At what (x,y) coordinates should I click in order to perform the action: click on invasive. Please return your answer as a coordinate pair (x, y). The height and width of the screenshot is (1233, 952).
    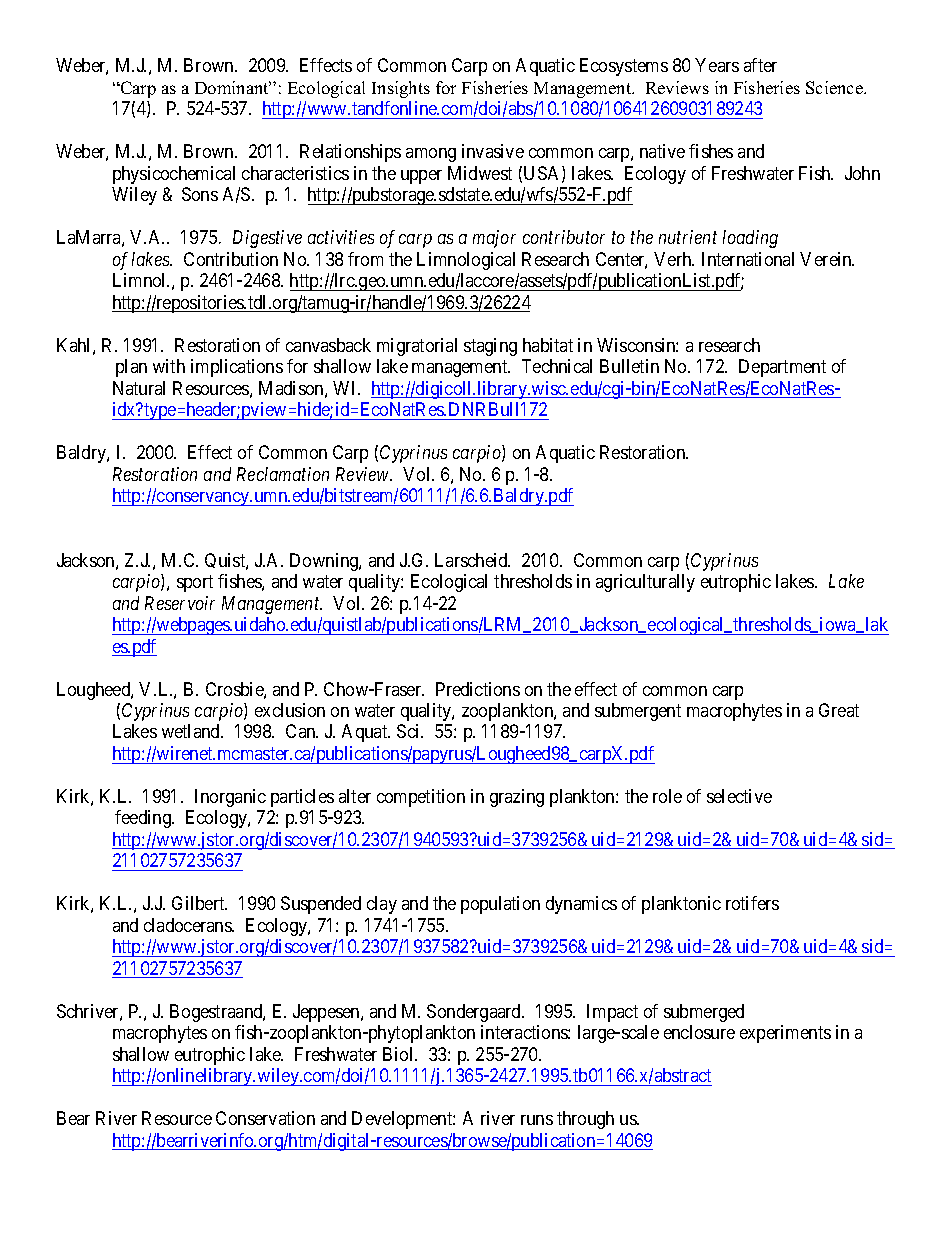
    Looking at the image, I should click on (493, 151).
